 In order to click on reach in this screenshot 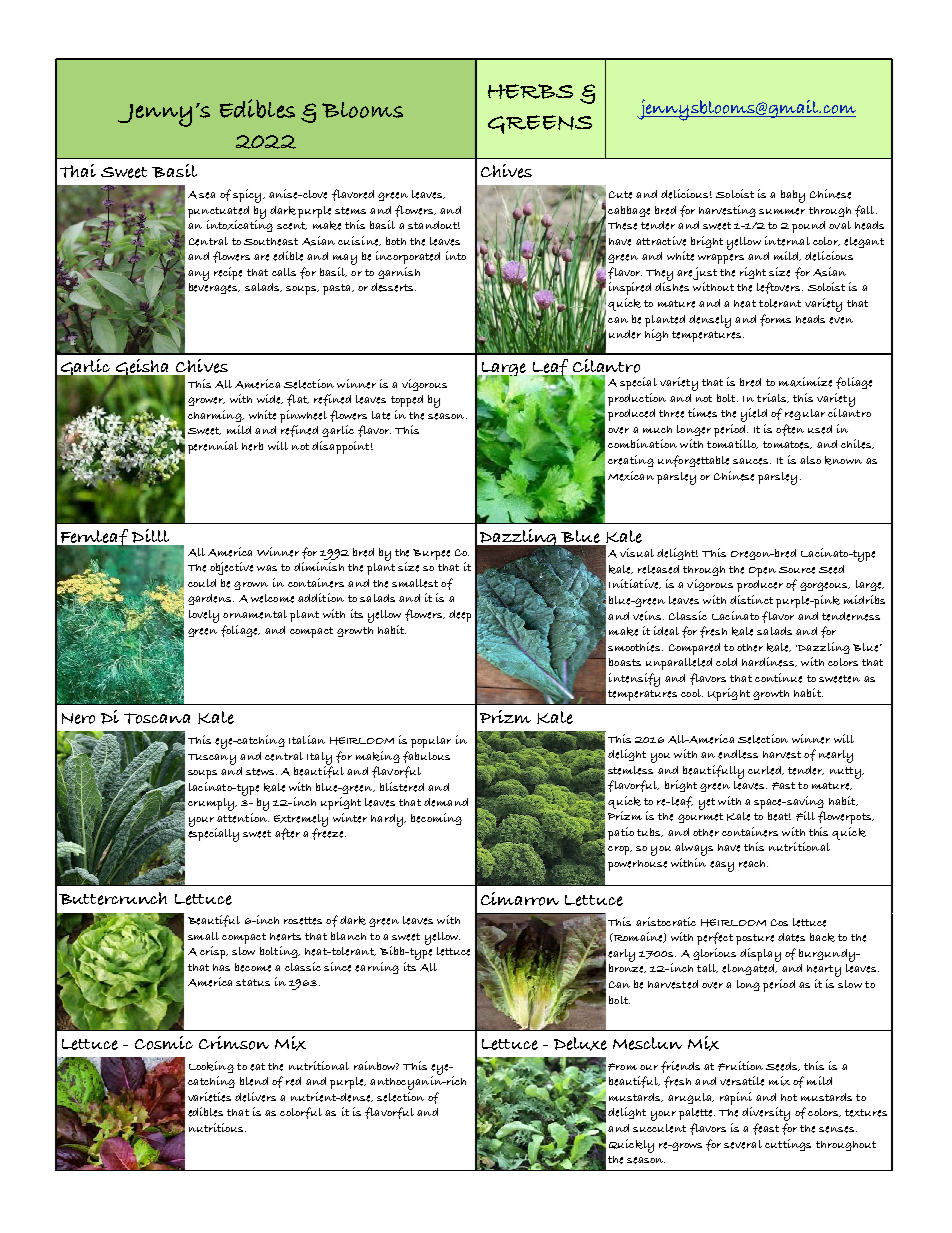, I will do `click(753, 864)`.
